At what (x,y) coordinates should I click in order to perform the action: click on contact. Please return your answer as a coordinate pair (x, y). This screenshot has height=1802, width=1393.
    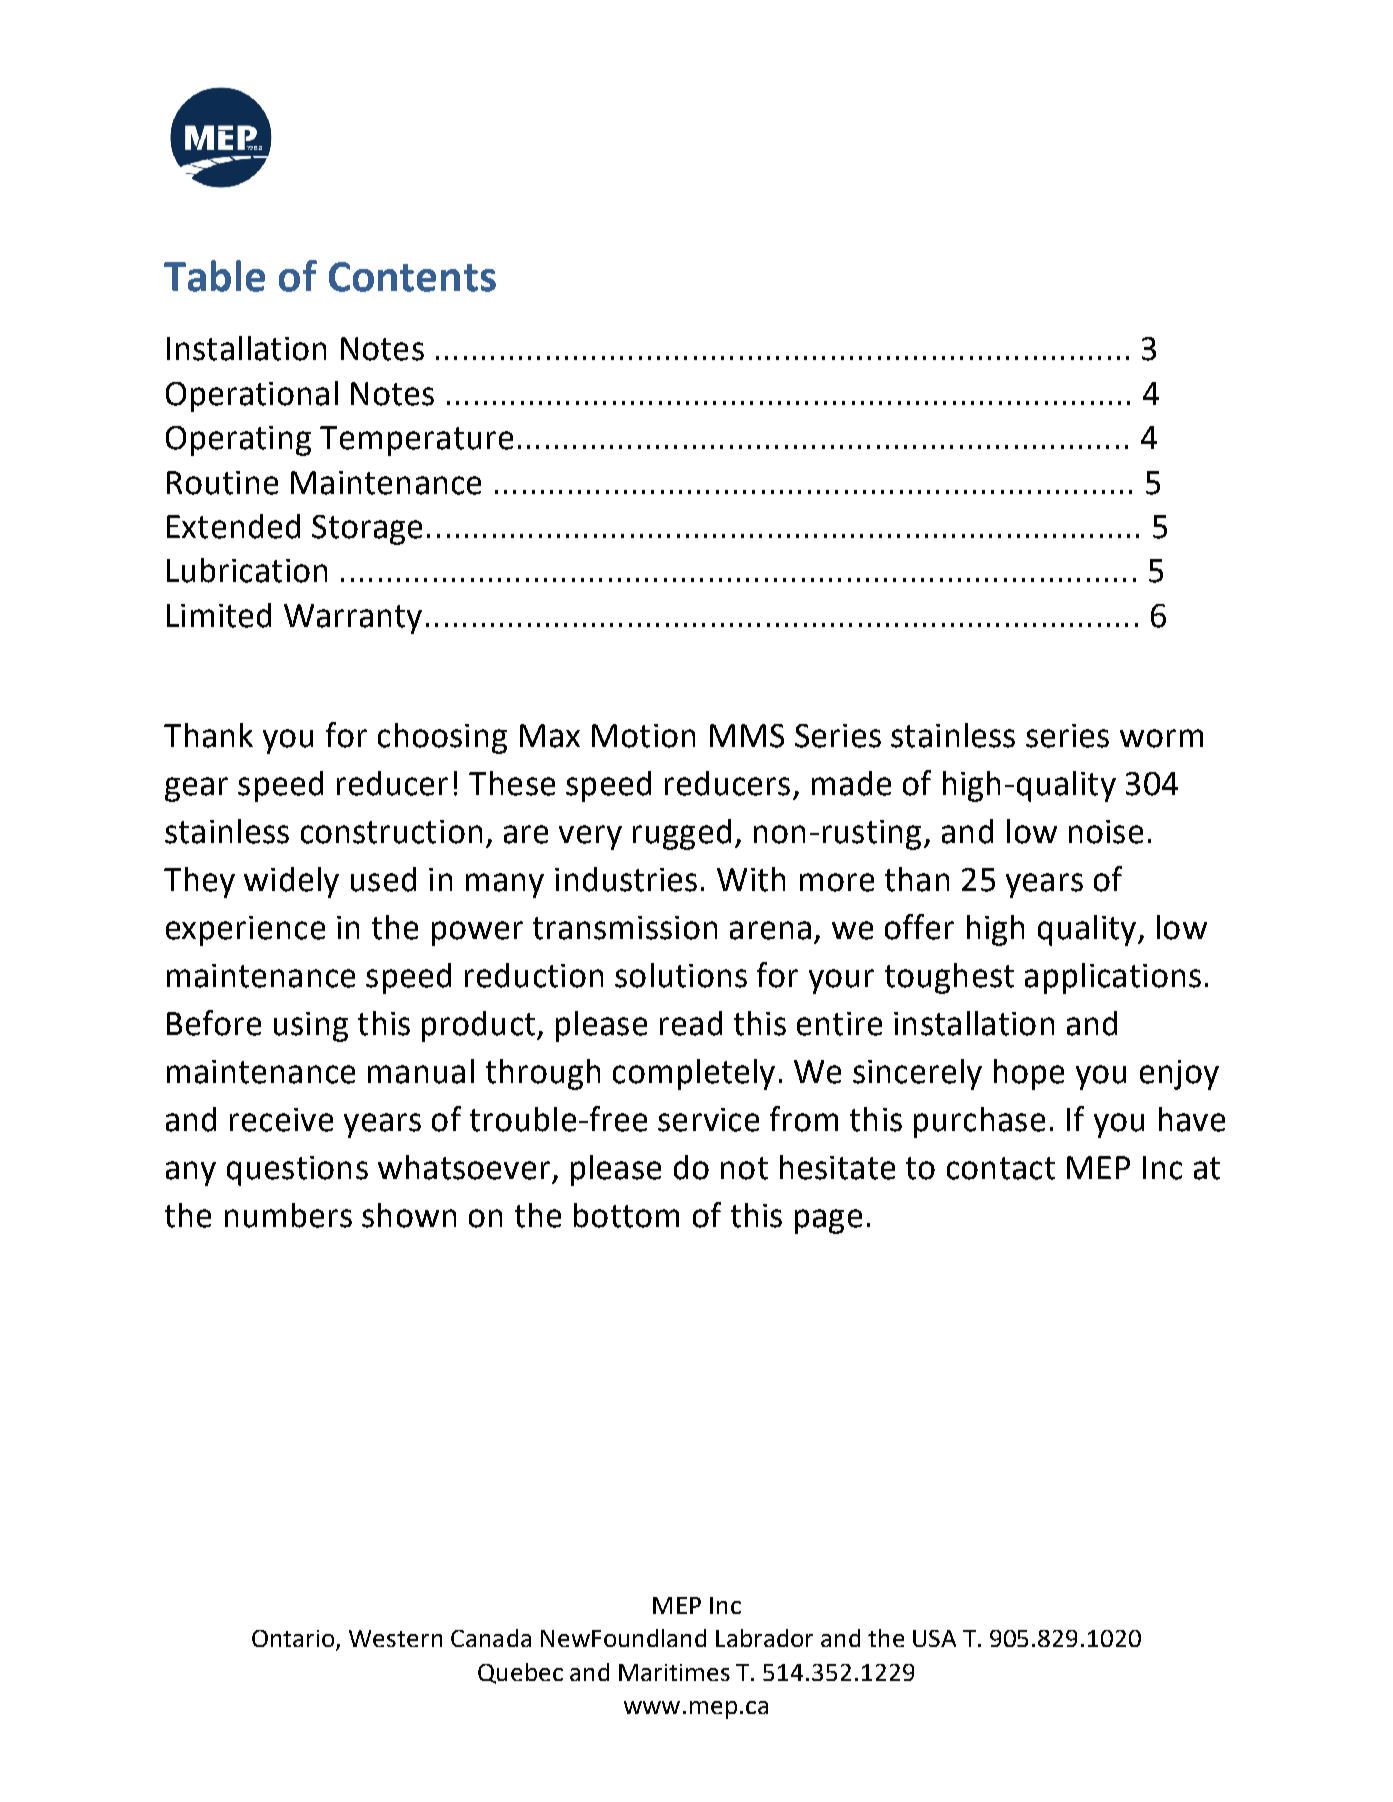
    Looking at the image, I should click on (1001, 1168).
